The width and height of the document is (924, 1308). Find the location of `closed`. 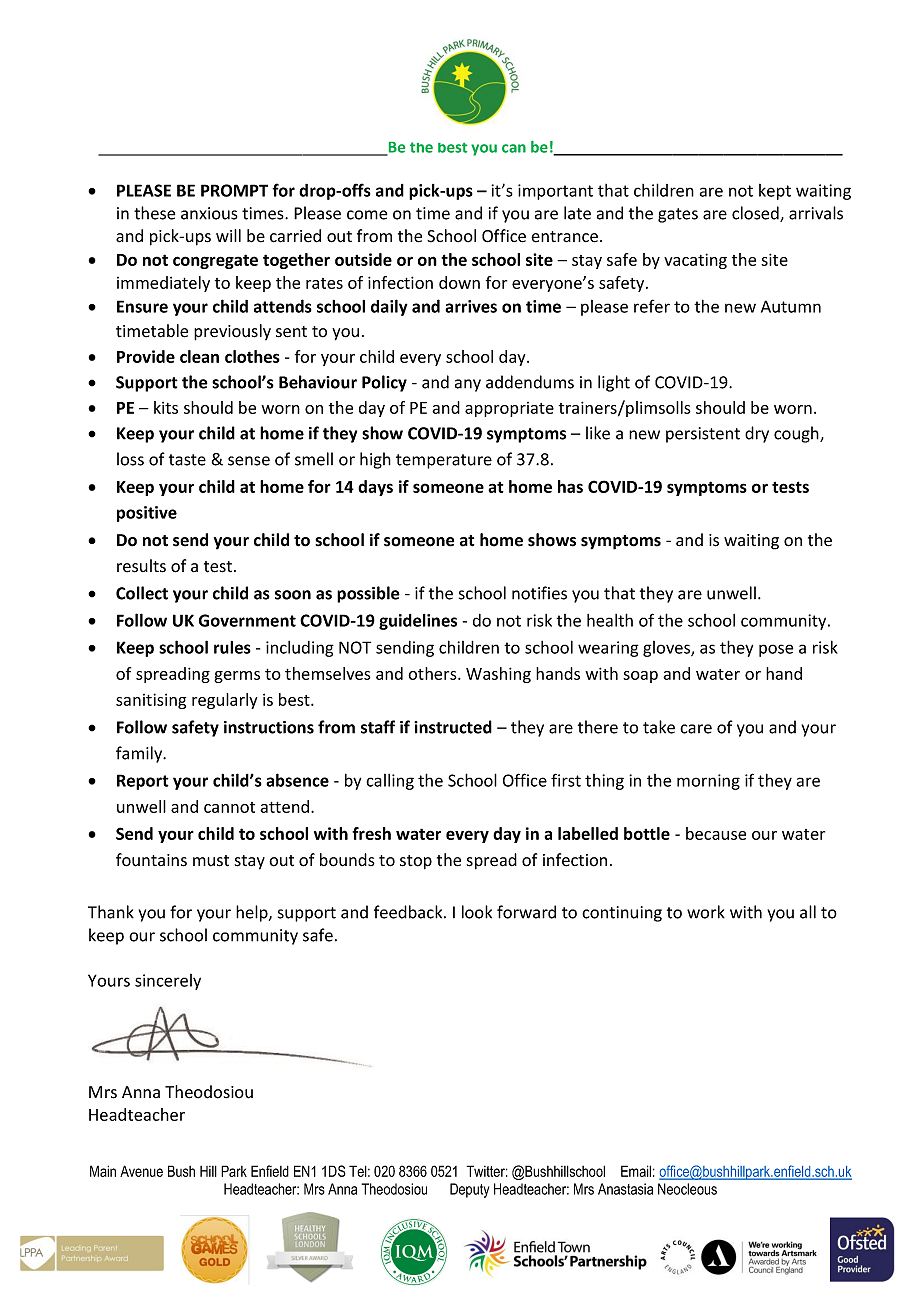

closed is located at coordinates (756, 214).
